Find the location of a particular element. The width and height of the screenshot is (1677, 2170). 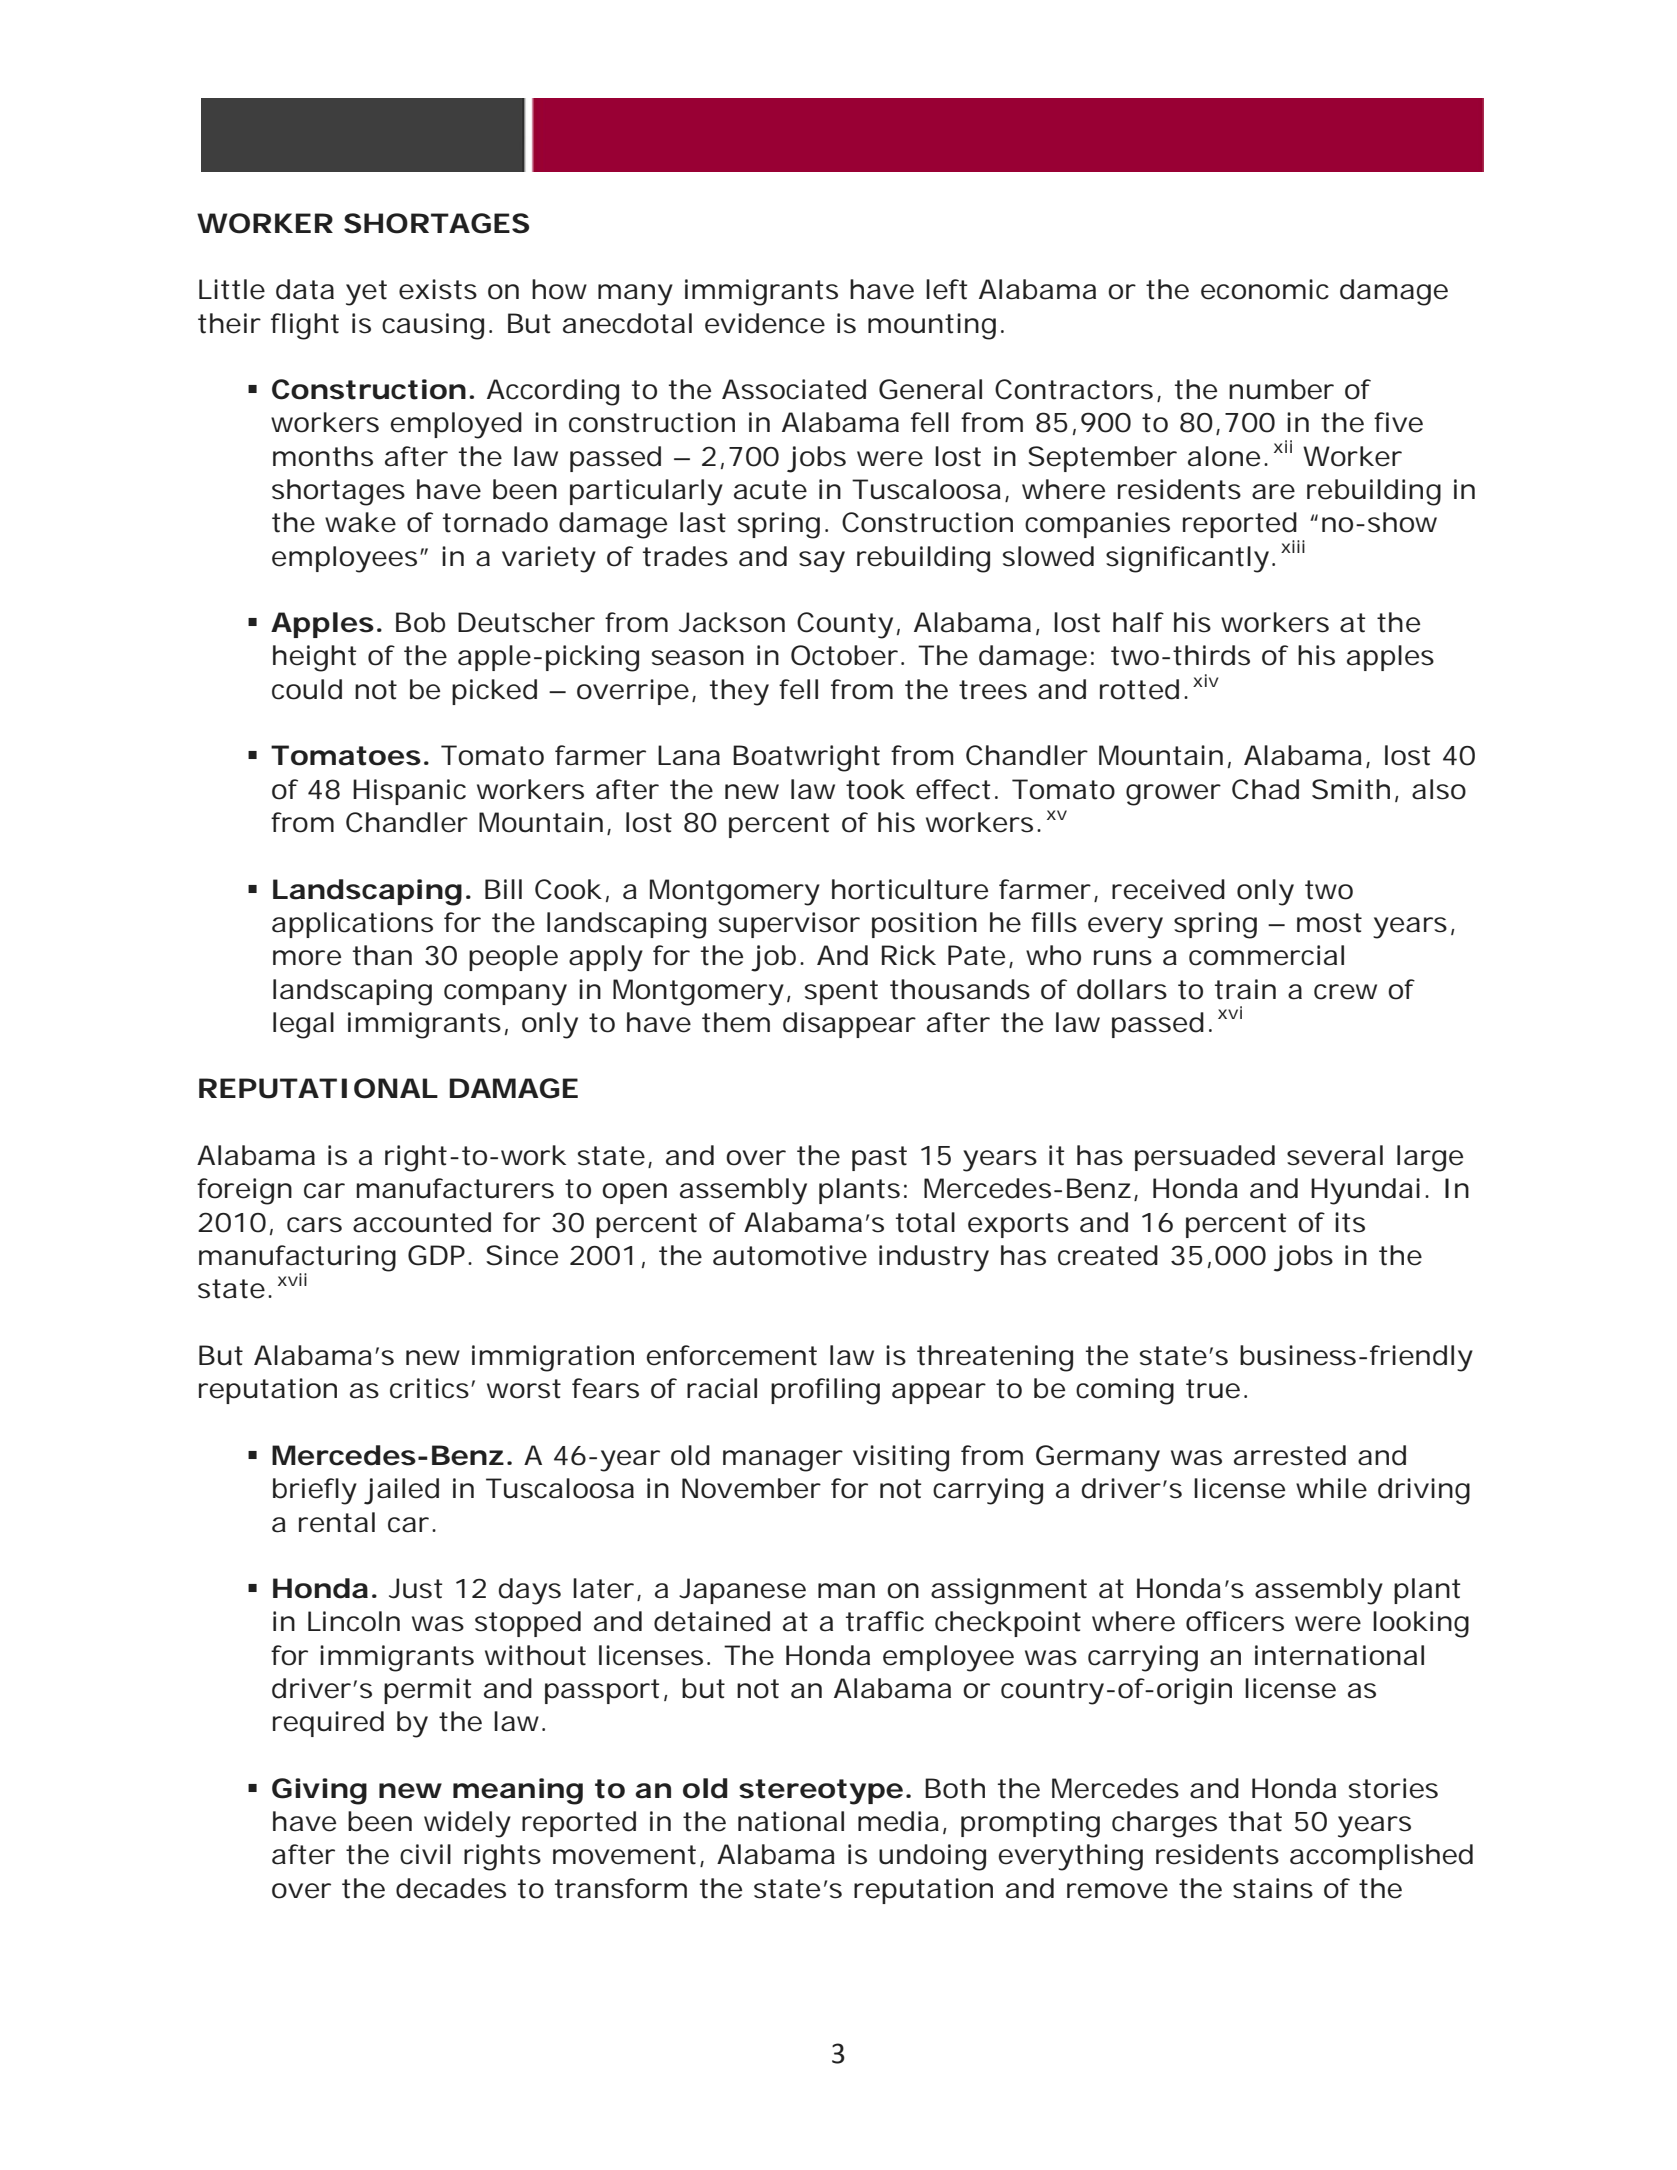

took is located at coordinates (875, 789).
